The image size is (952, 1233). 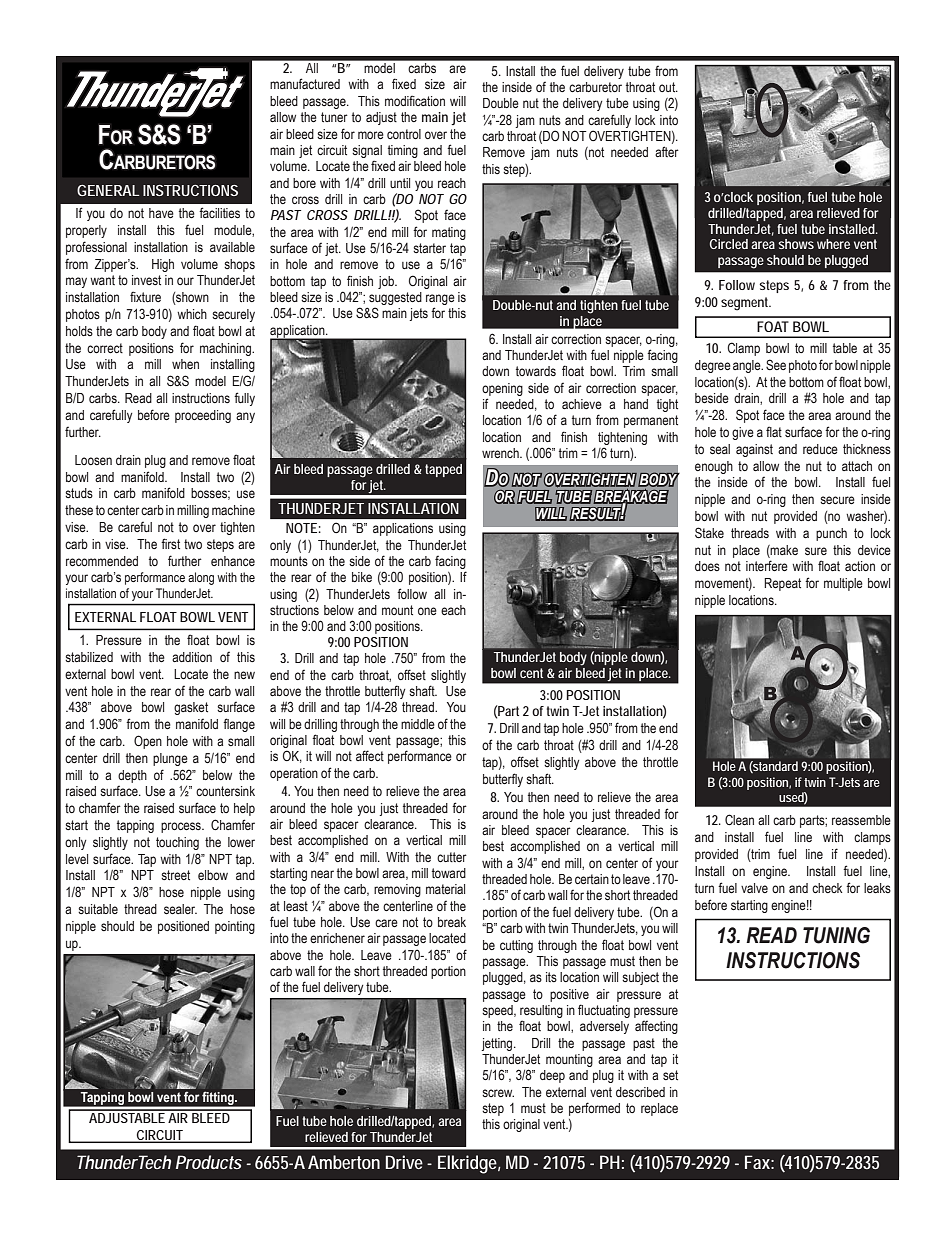 What do you see at coordinates (445, 889) in the screenshot?
I see `material` at bounding box center [445, 889].
